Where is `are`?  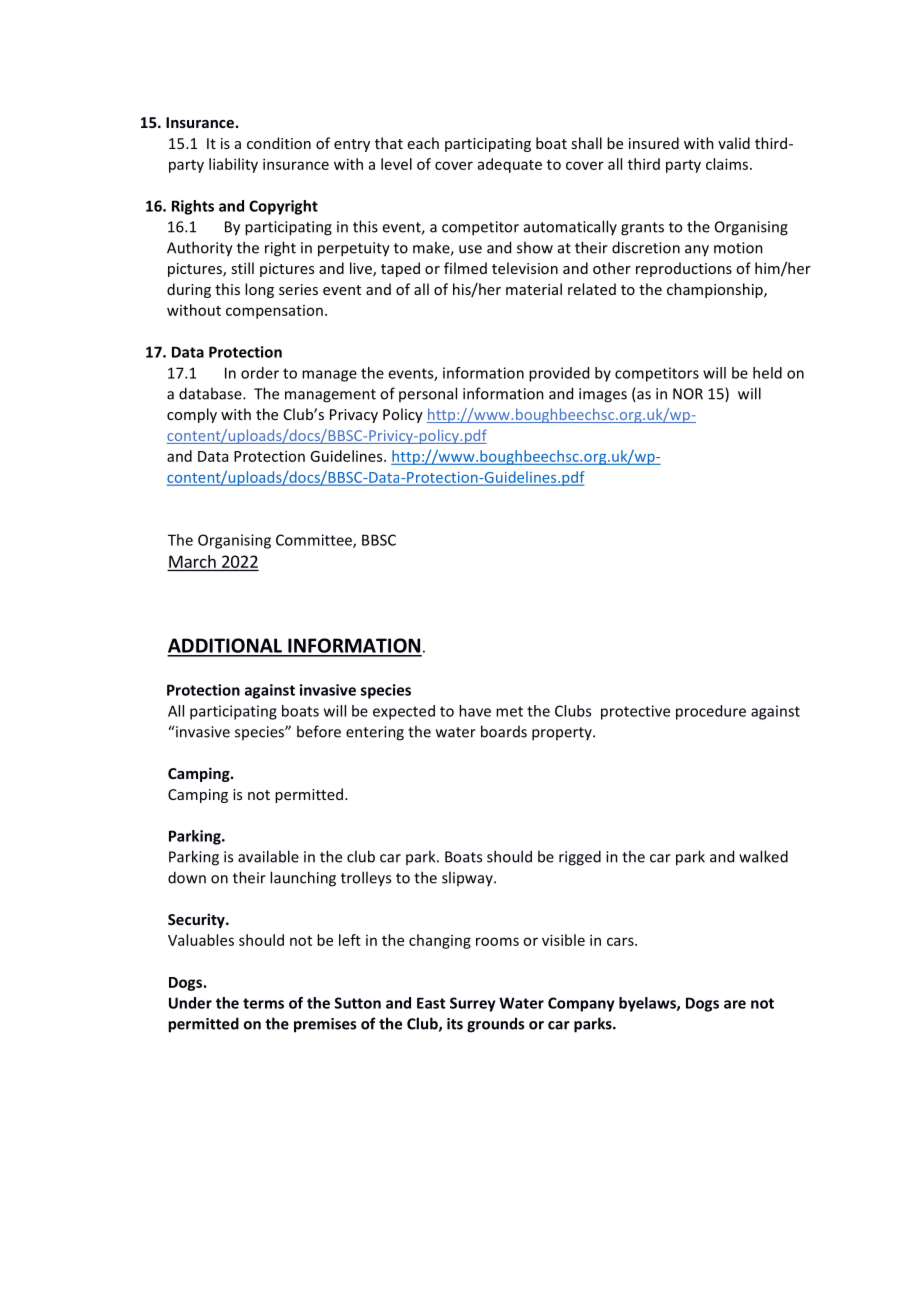 are is located at coordinates (735, 1004).
